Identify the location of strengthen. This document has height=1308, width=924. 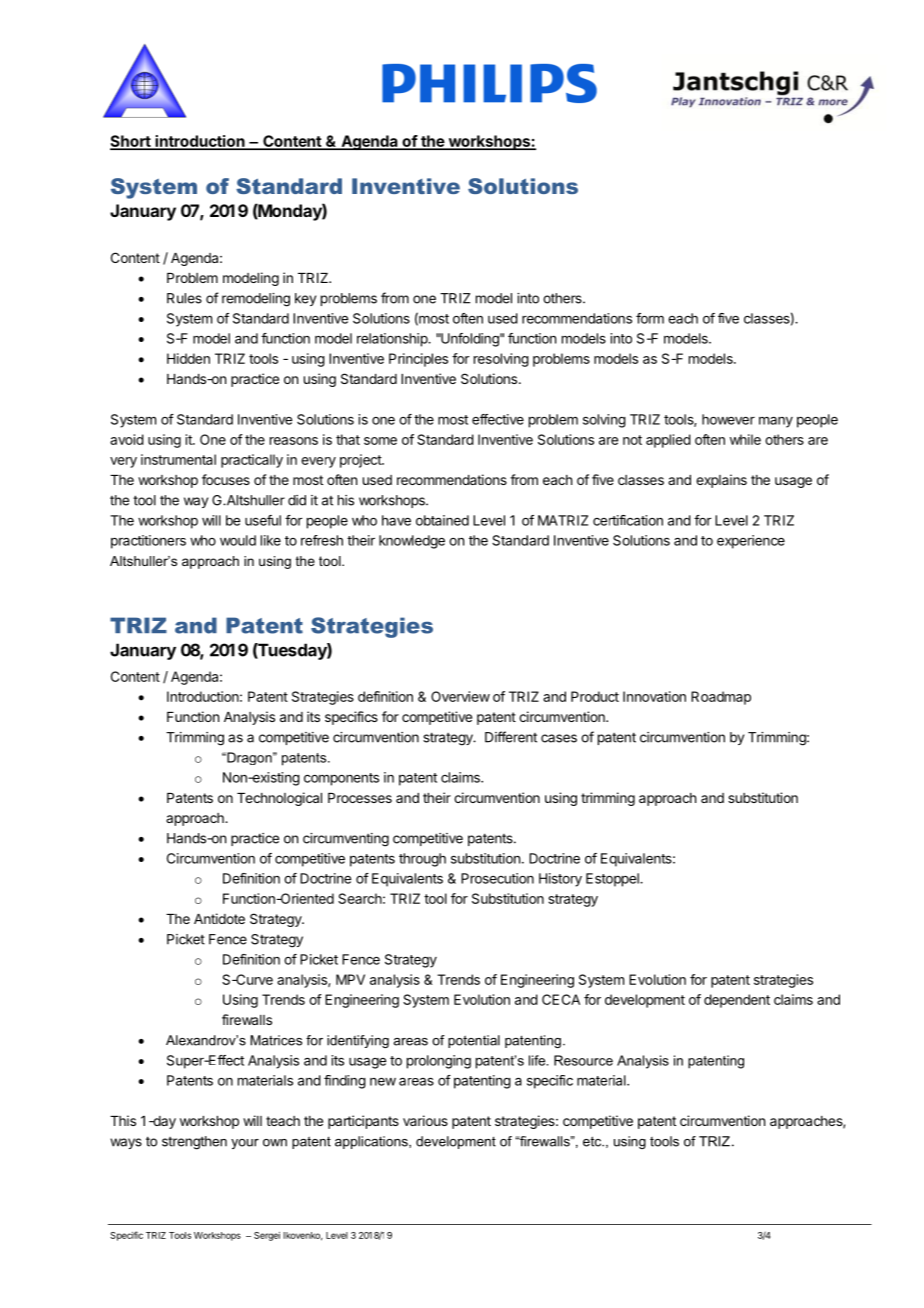
(194, 1143).
